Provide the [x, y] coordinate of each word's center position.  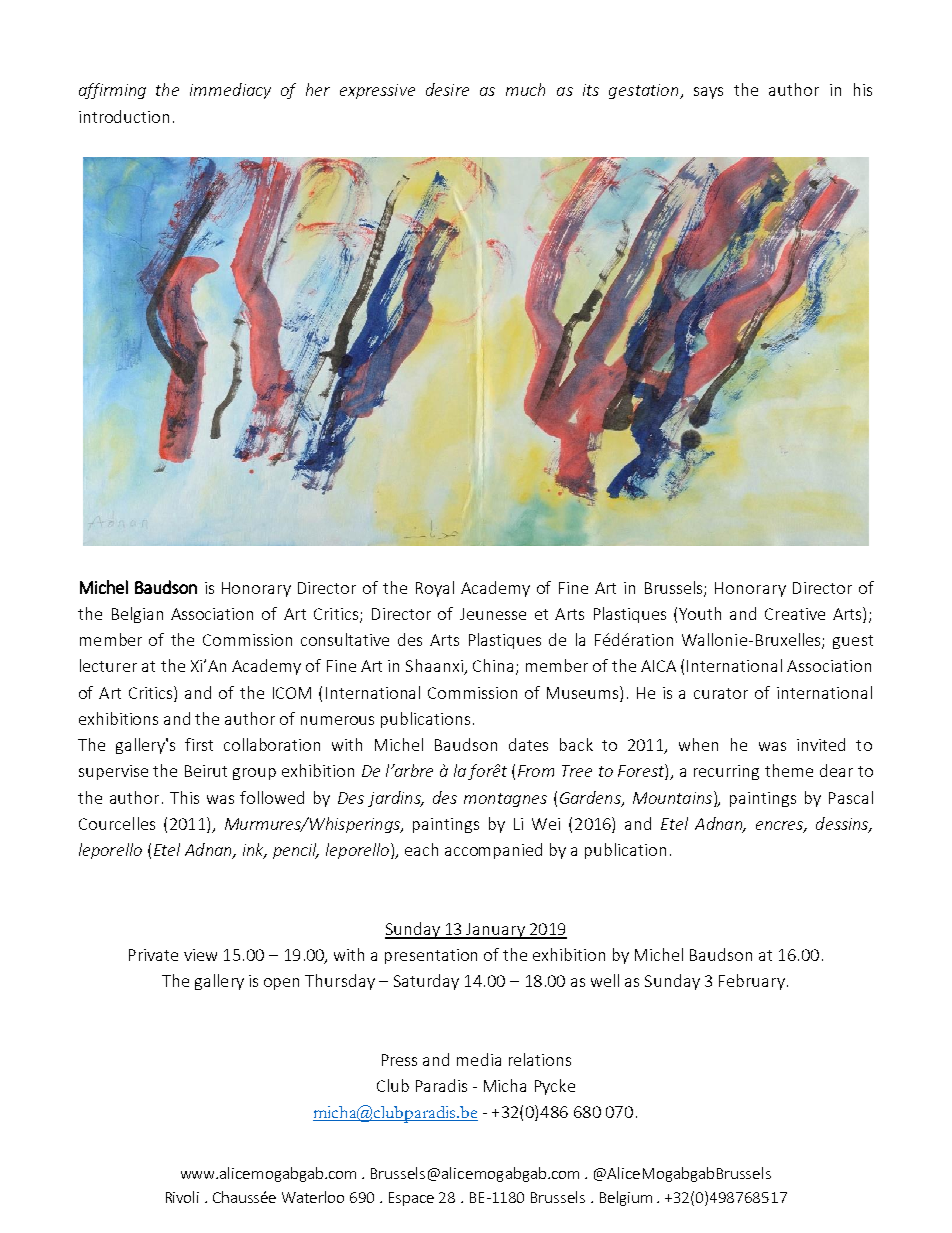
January [496, 931]
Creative [795, 614]
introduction [124, 116]
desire [447, 89]
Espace [411, 1199]
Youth [700, 613]
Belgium [626, 1198]
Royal [435, 589]
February [752, 982]
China [493, 665]
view [200, 955]
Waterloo [313, 1197]
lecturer [108, 665]
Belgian [137, 615]
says [708, 93]
